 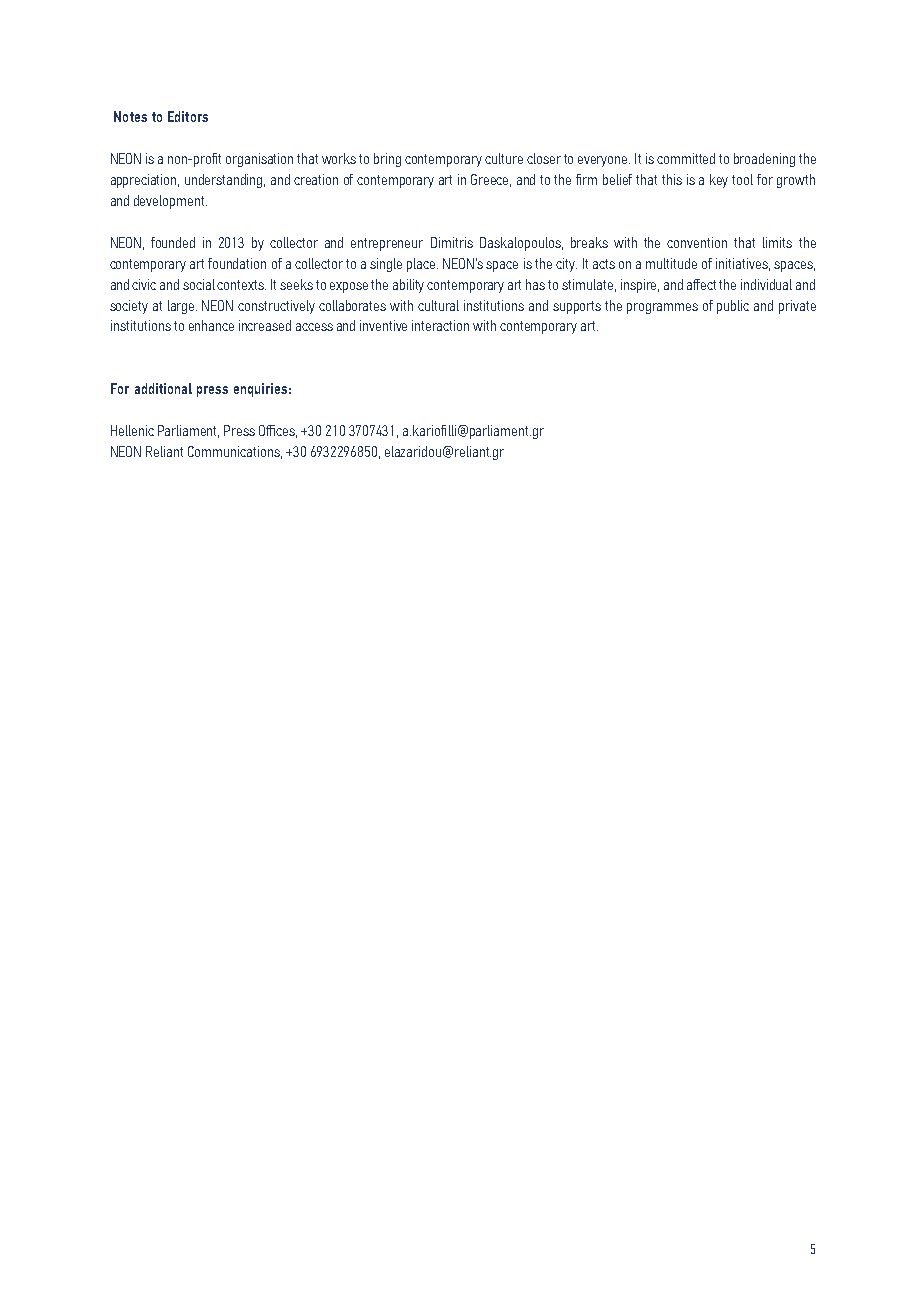 What do you see at coordinates (719, 181) in the screenshot?
I see `key` at bounding box center [719, 181].
